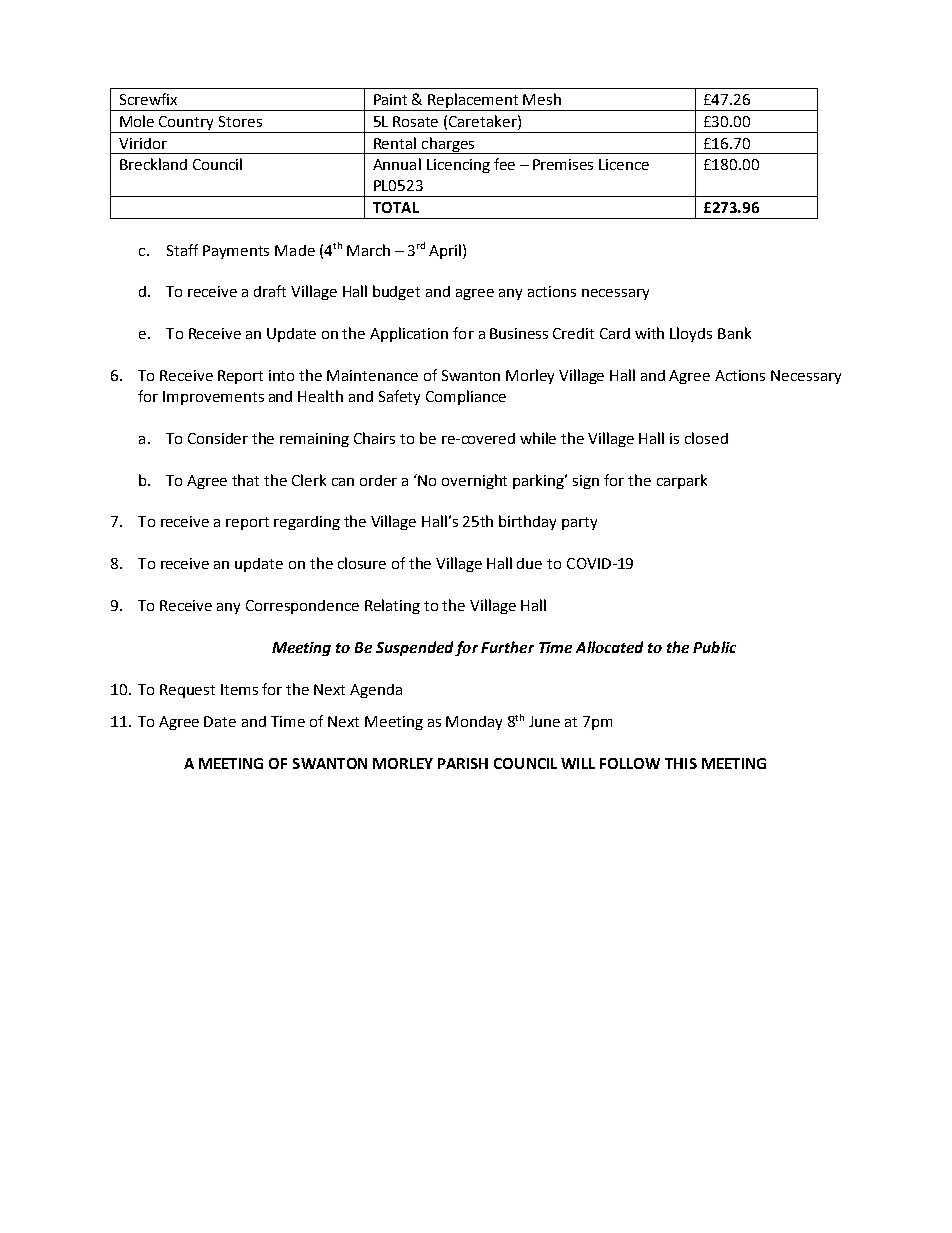 Image resolution: width=952 pixels, height=1233 pixels. What do you see at coordinates (649, 333) in the screenshot?
I see `with` at bounding box center [649, 333].
